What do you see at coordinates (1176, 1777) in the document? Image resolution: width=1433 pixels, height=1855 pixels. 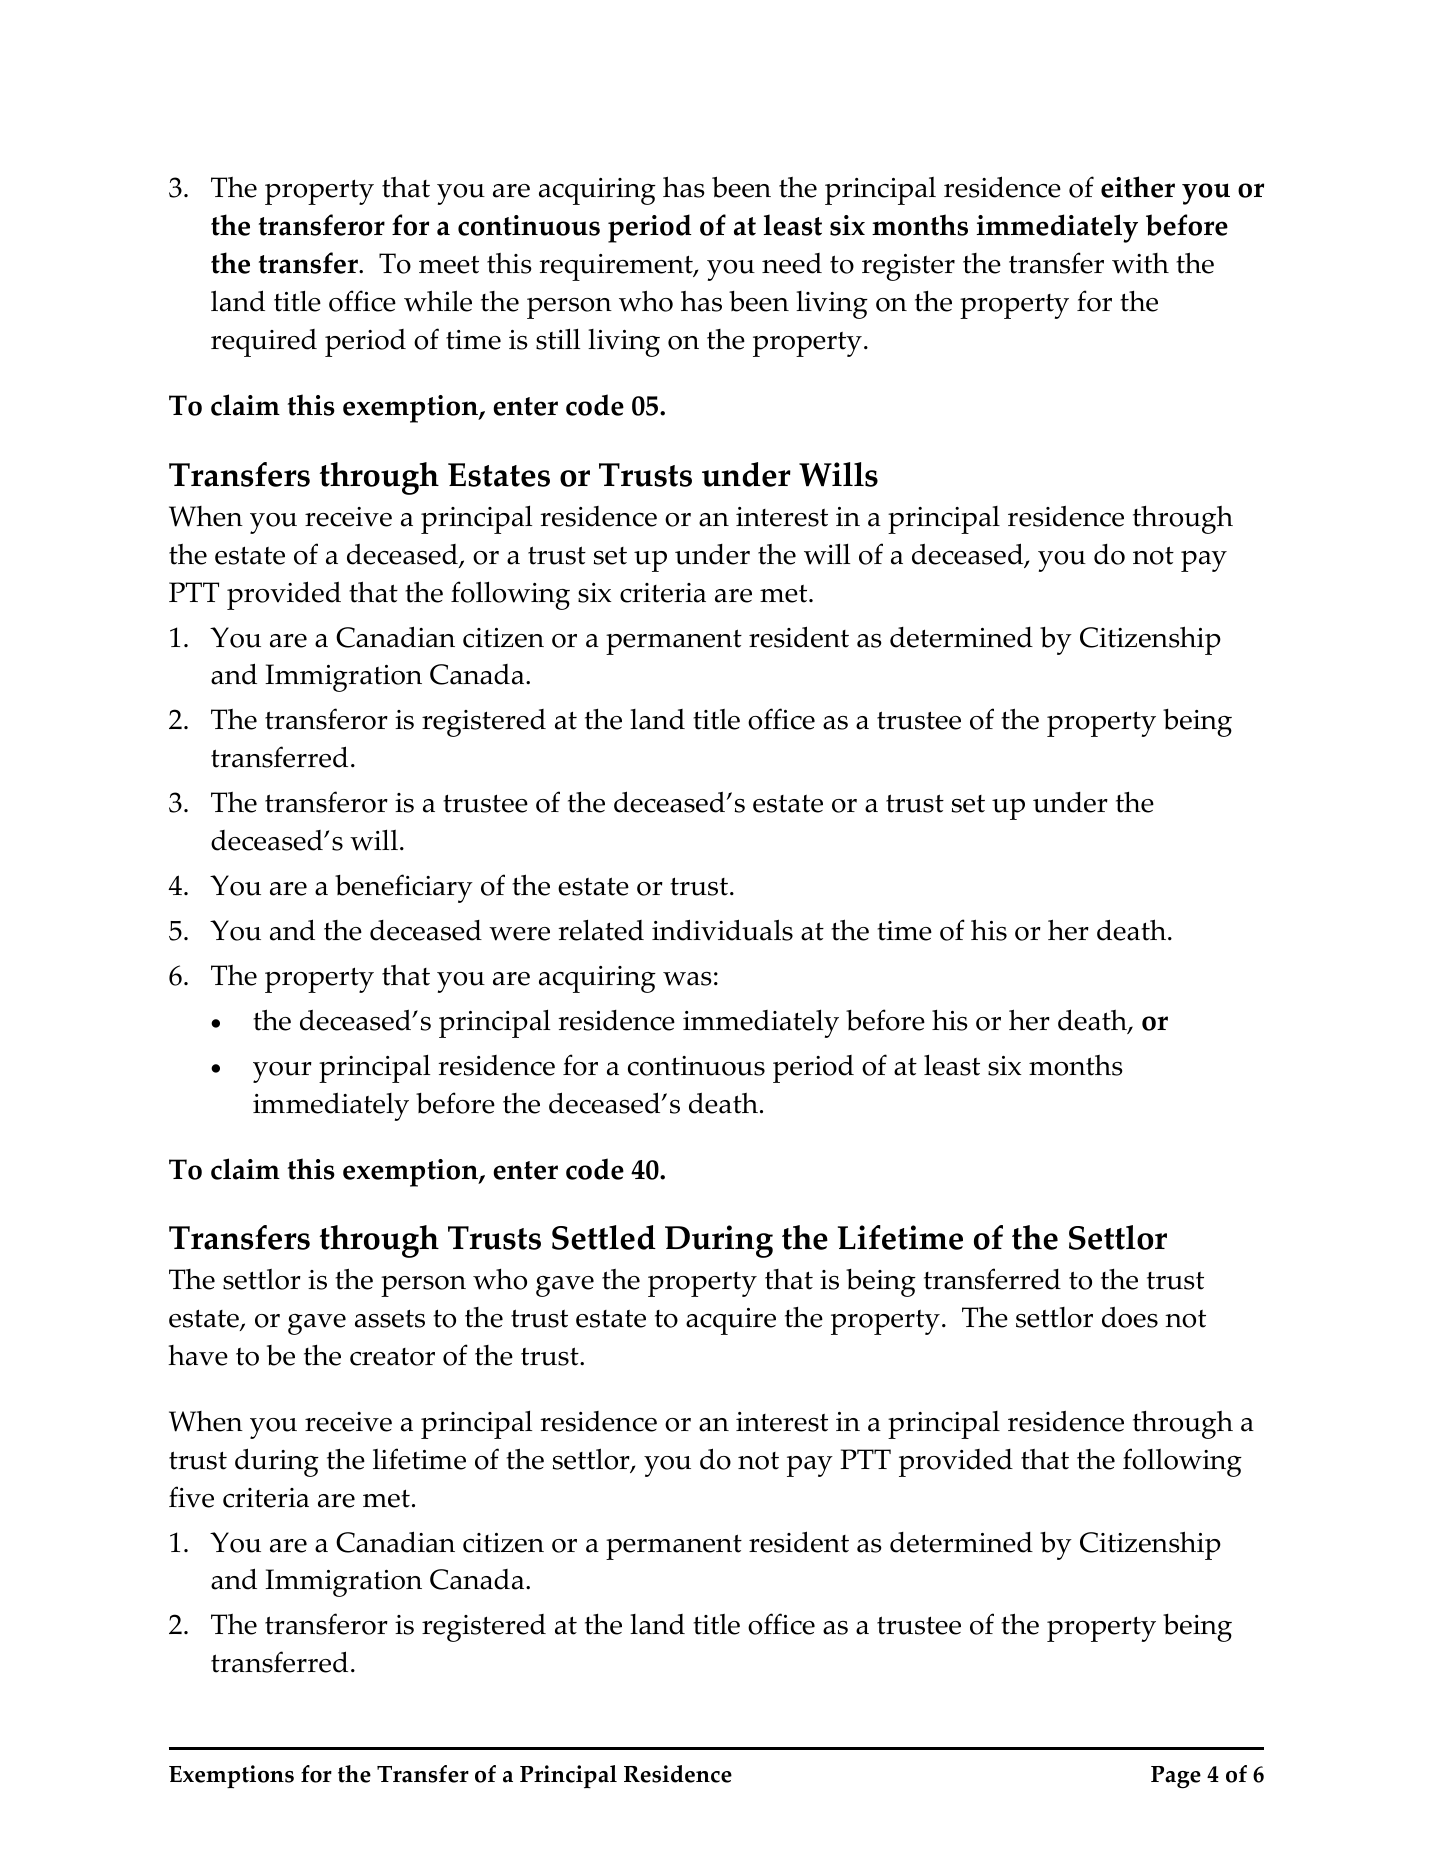 I see `Page` at bounding box center [1176, 1777].
